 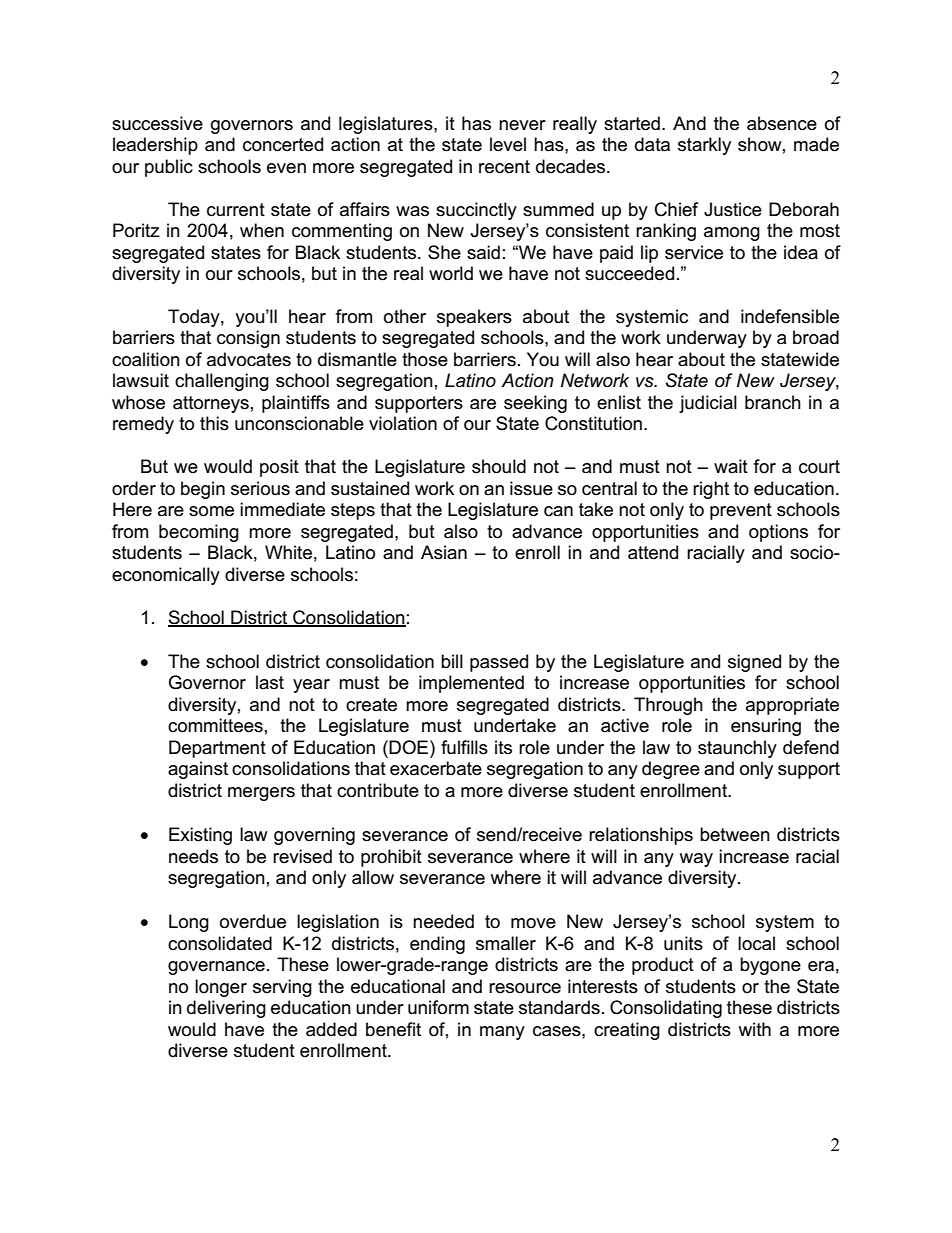 I want to click on public, so click(x=169, y=168).
